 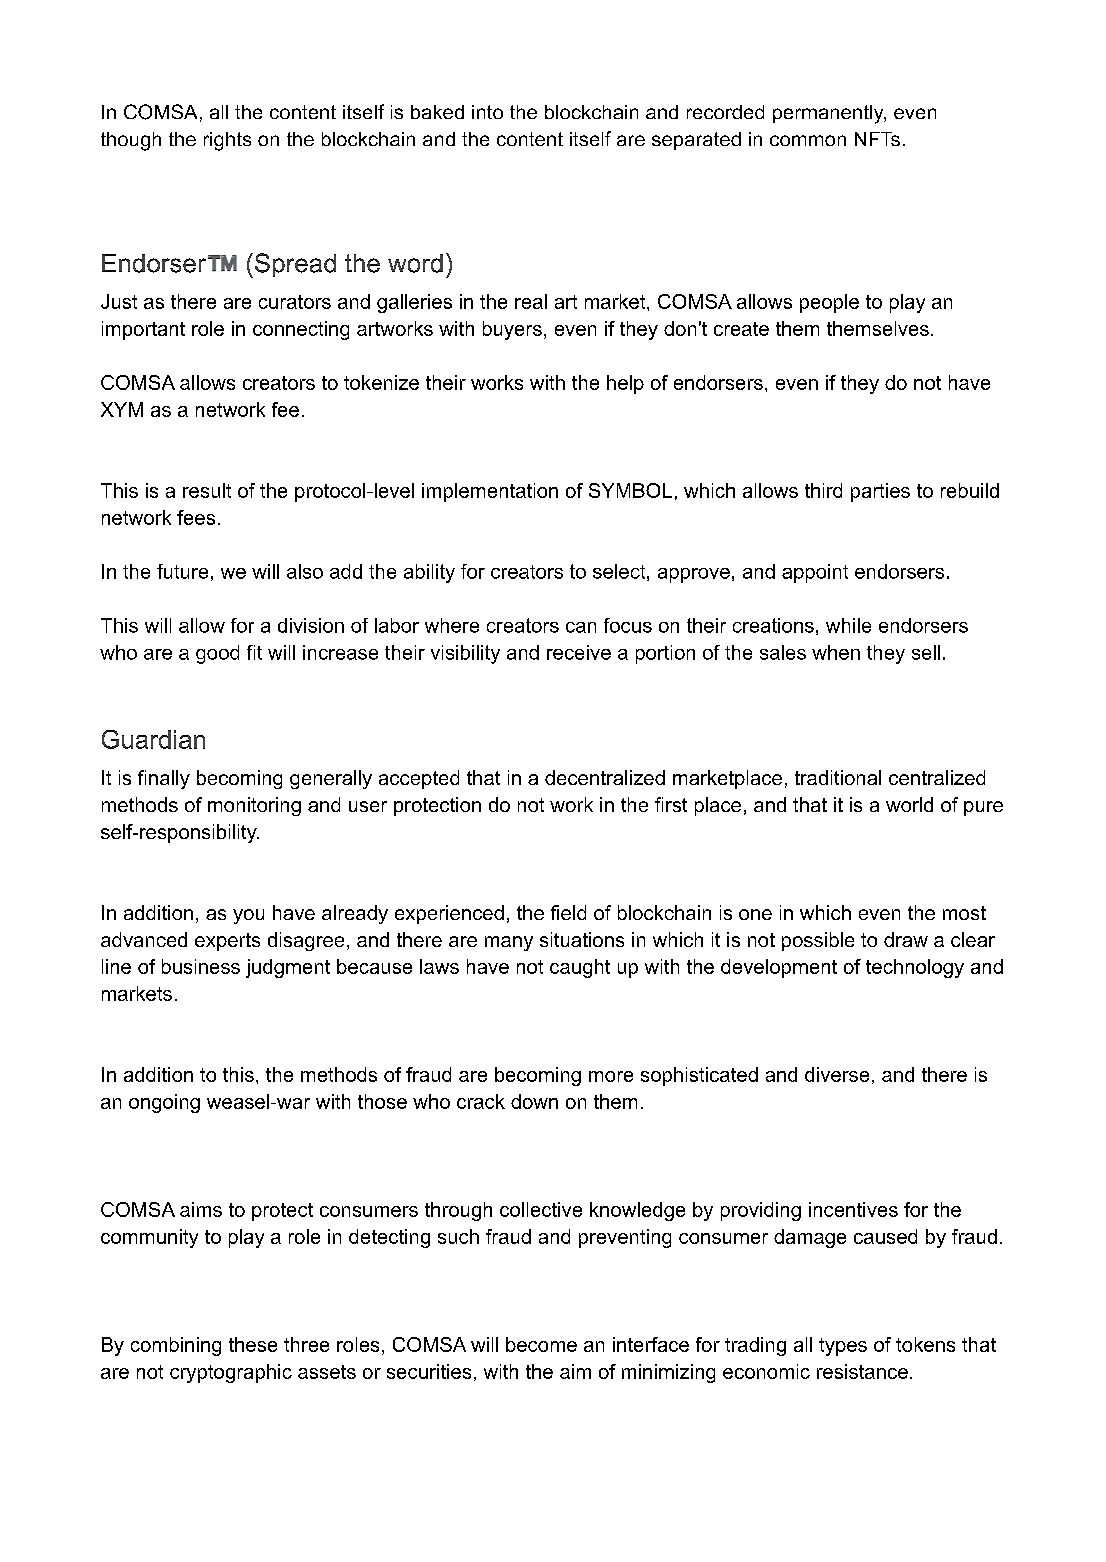 What do you see at coordinates (227, 141) in the screenshot?
I see `rights` at bounding box center [227, 141].
